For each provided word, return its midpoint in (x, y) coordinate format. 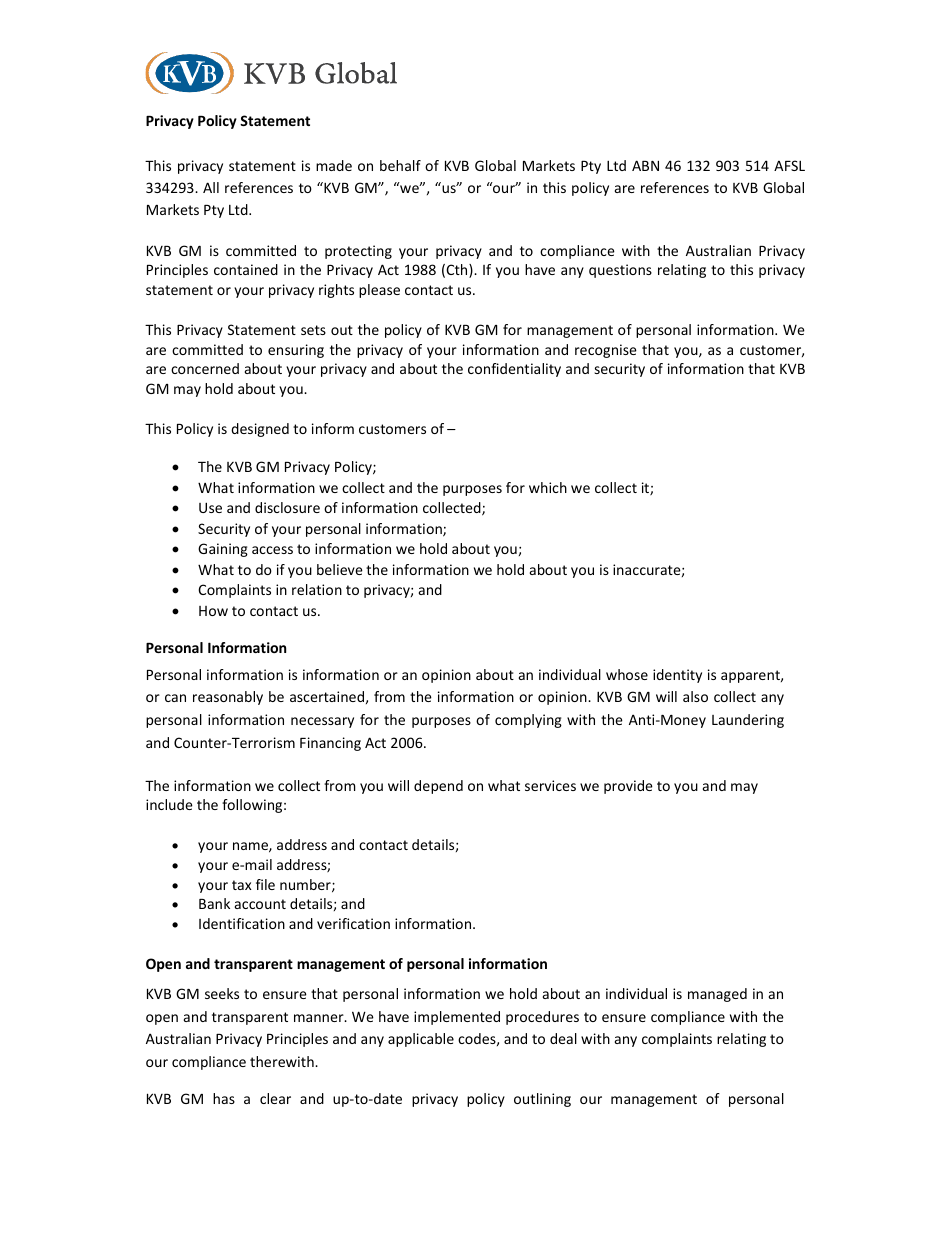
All (211, 187)
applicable (421, 1040)
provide (628, 787)
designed (260, 430)
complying (528, 721)
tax (242, 885)
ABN (645, 165)
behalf (400, 165)
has (224, 1098)
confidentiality (514, 370)
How (213, 611)
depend (438, 787)
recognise (606, 351)
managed (717, 995)
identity (677, 676)
